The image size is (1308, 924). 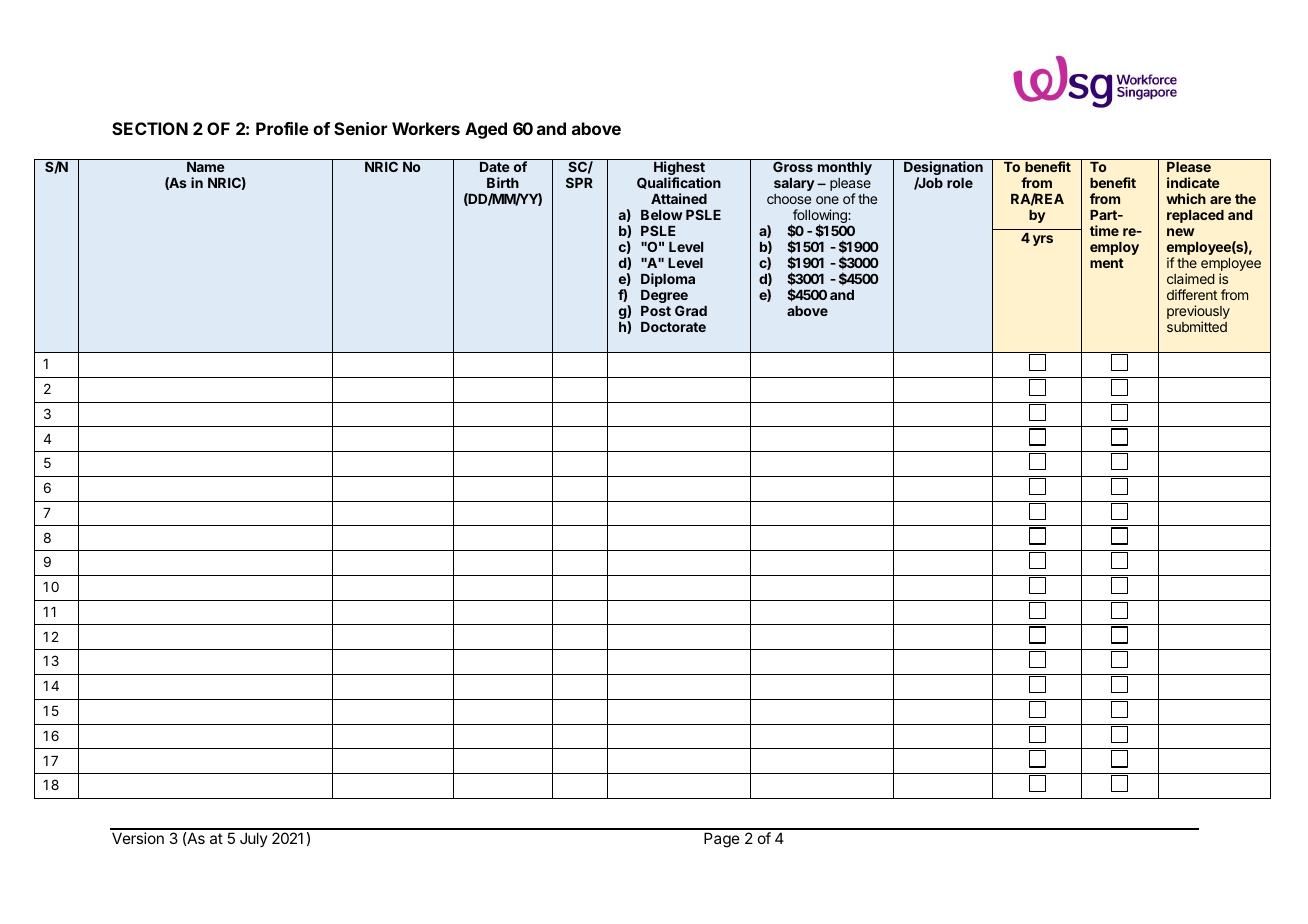 What do you see at coordinates (679, 183) in the screenshot?
I see `Qualification` at bounding box center [679, 183].
